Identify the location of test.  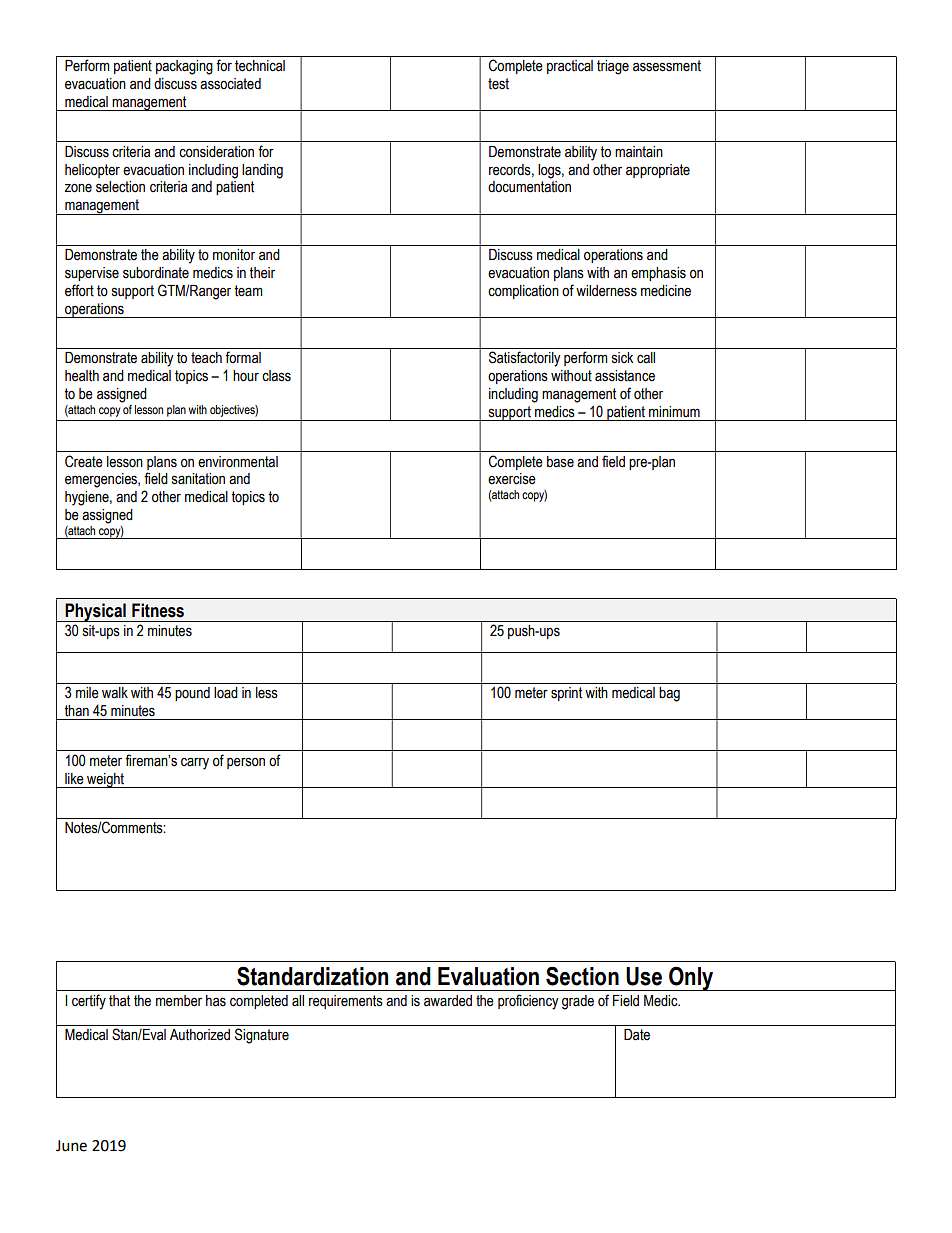
(498, 84).
